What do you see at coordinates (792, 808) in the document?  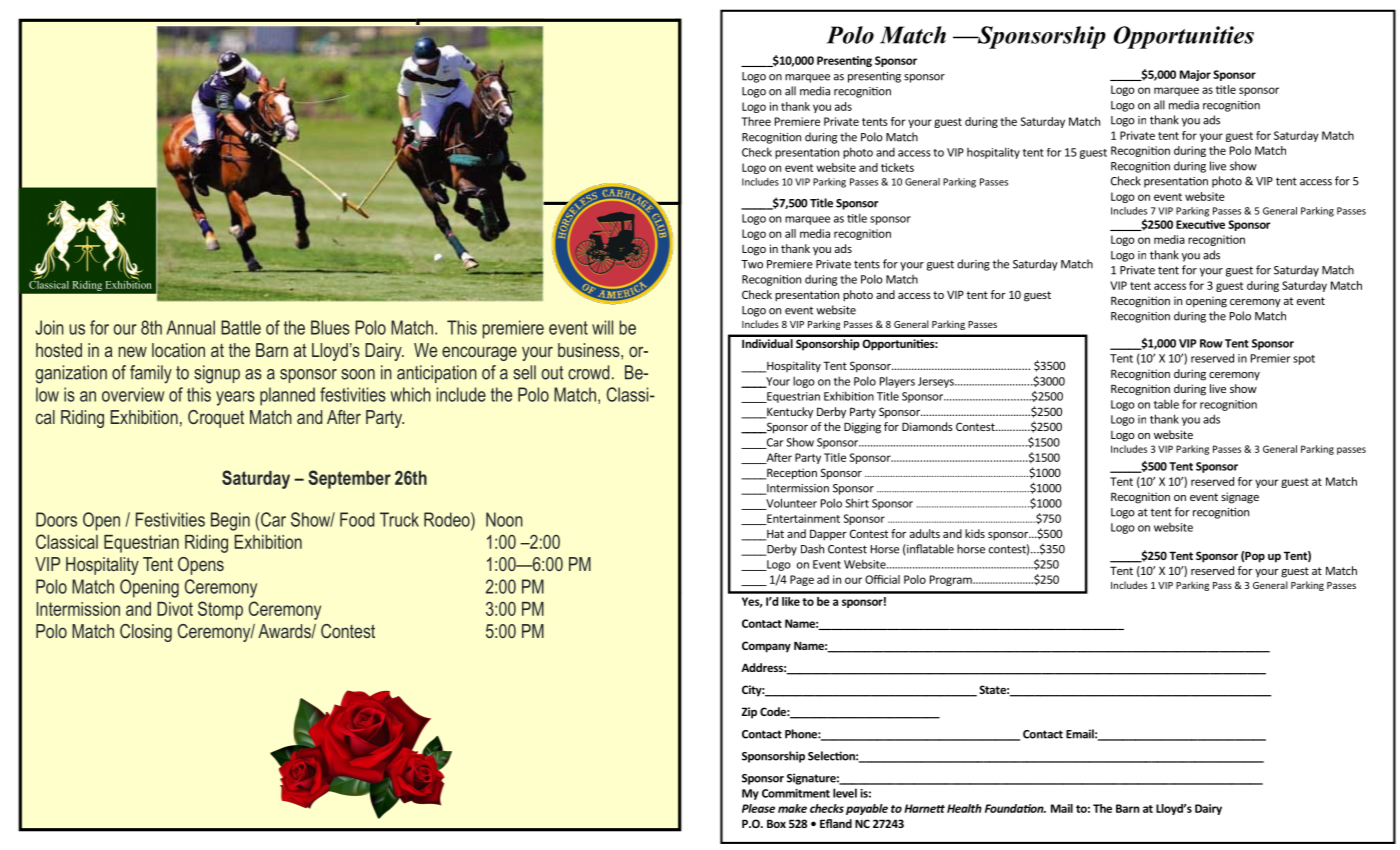 I see `make` at bounding box center [792, 808].
